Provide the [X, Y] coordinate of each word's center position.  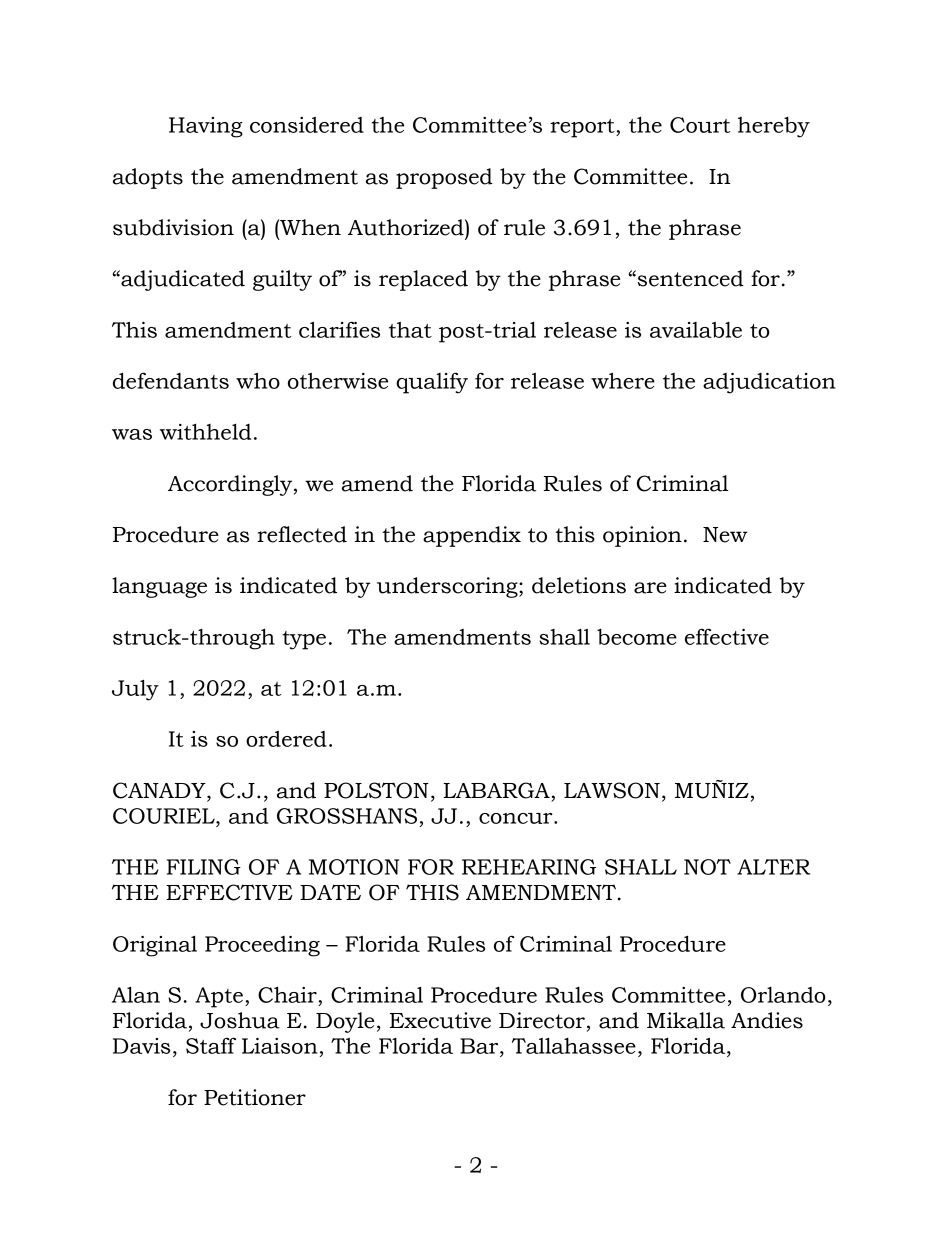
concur [517, 818]
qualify [432, 383]
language [159, 587]
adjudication [769, 383]
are [650, 588]
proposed [444, 178]
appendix [472, 536]
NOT [707, 867]
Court [700, 125]
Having [206, 127]
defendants [171, 380]
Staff [211, 1045]
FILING [204, 867]
